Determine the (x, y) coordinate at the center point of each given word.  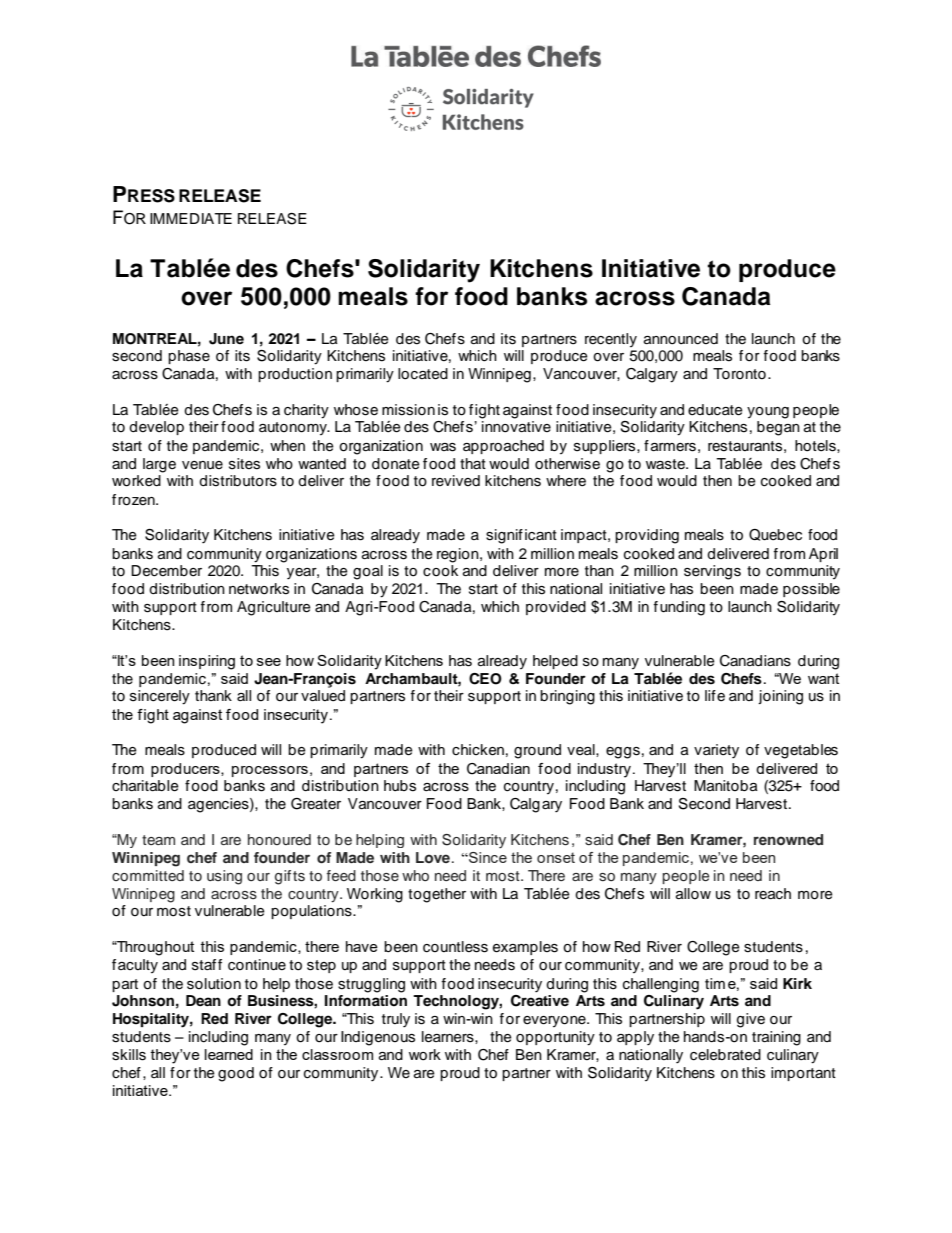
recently (611, 340)
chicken (478, 750)
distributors (238, 481)
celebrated (725, 1055)
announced (681, 339)
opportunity (555, 1038)
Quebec (775, 535)
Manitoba (726, 786)
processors (270, 771)
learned (229, 1054)
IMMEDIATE (191, 218)
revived (456, 480)
